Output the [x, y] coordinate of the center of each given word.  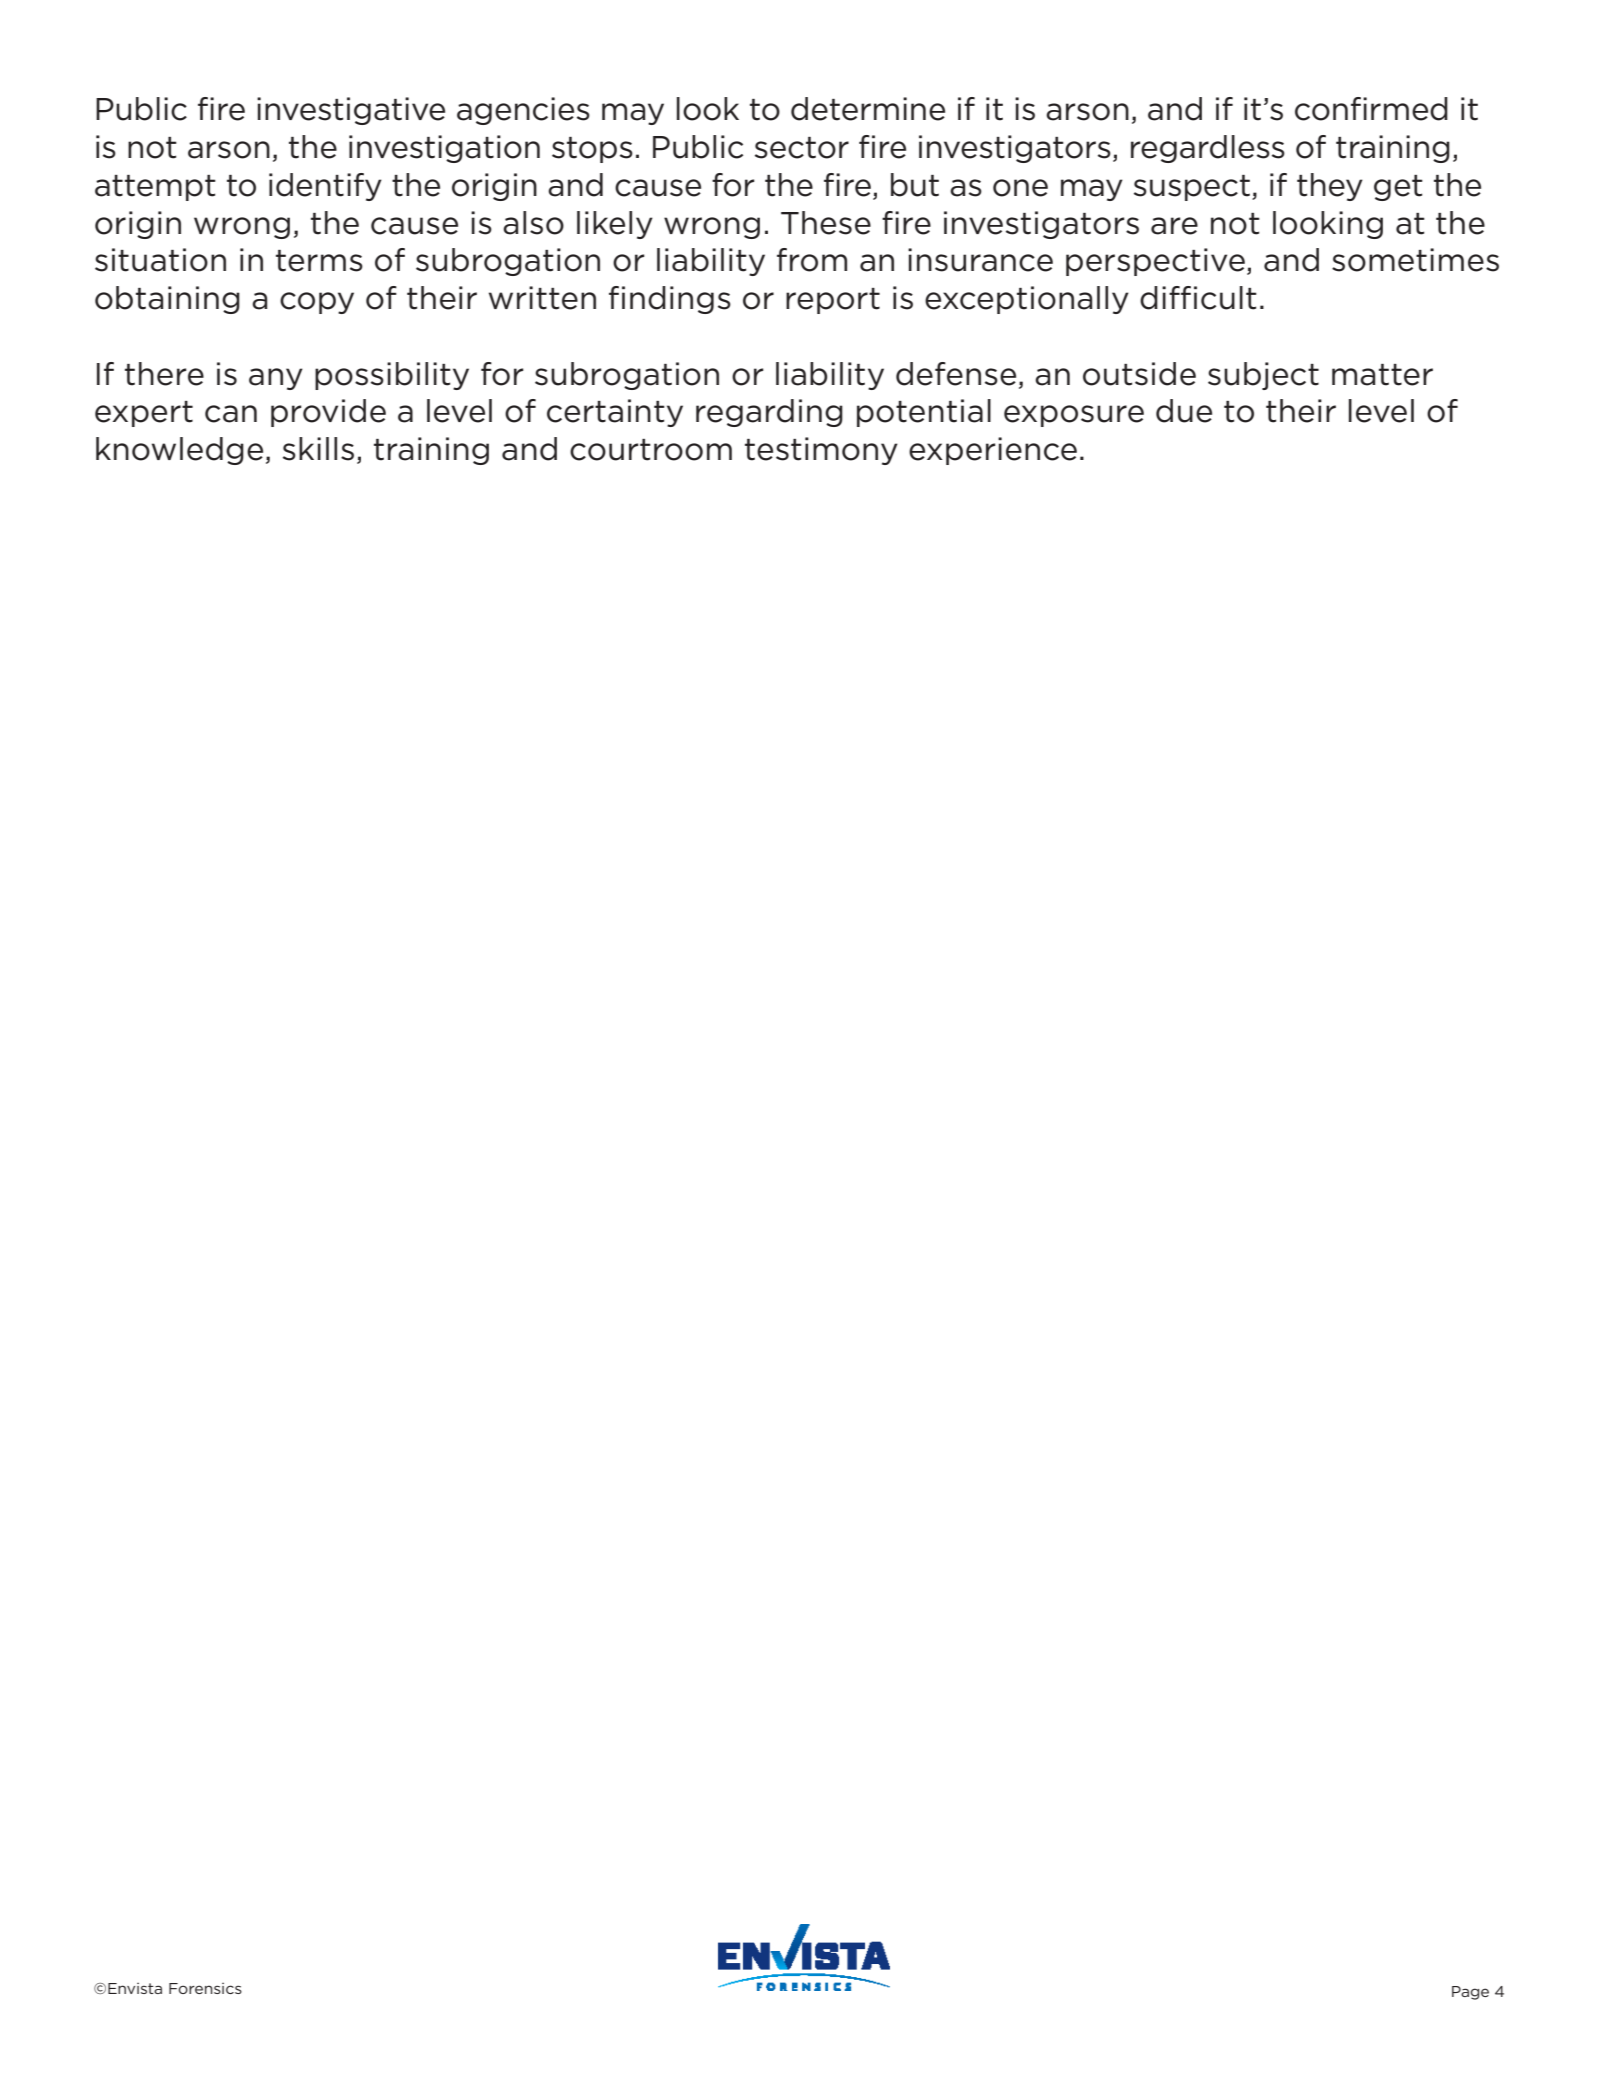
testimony [821, 451]
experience [993, 451]
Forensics [205, 1988]
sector [802, 148]
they [1330, 187]
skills [318, 449]
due [1184, 411]
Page [1470, 1993]
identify [325, 187]
